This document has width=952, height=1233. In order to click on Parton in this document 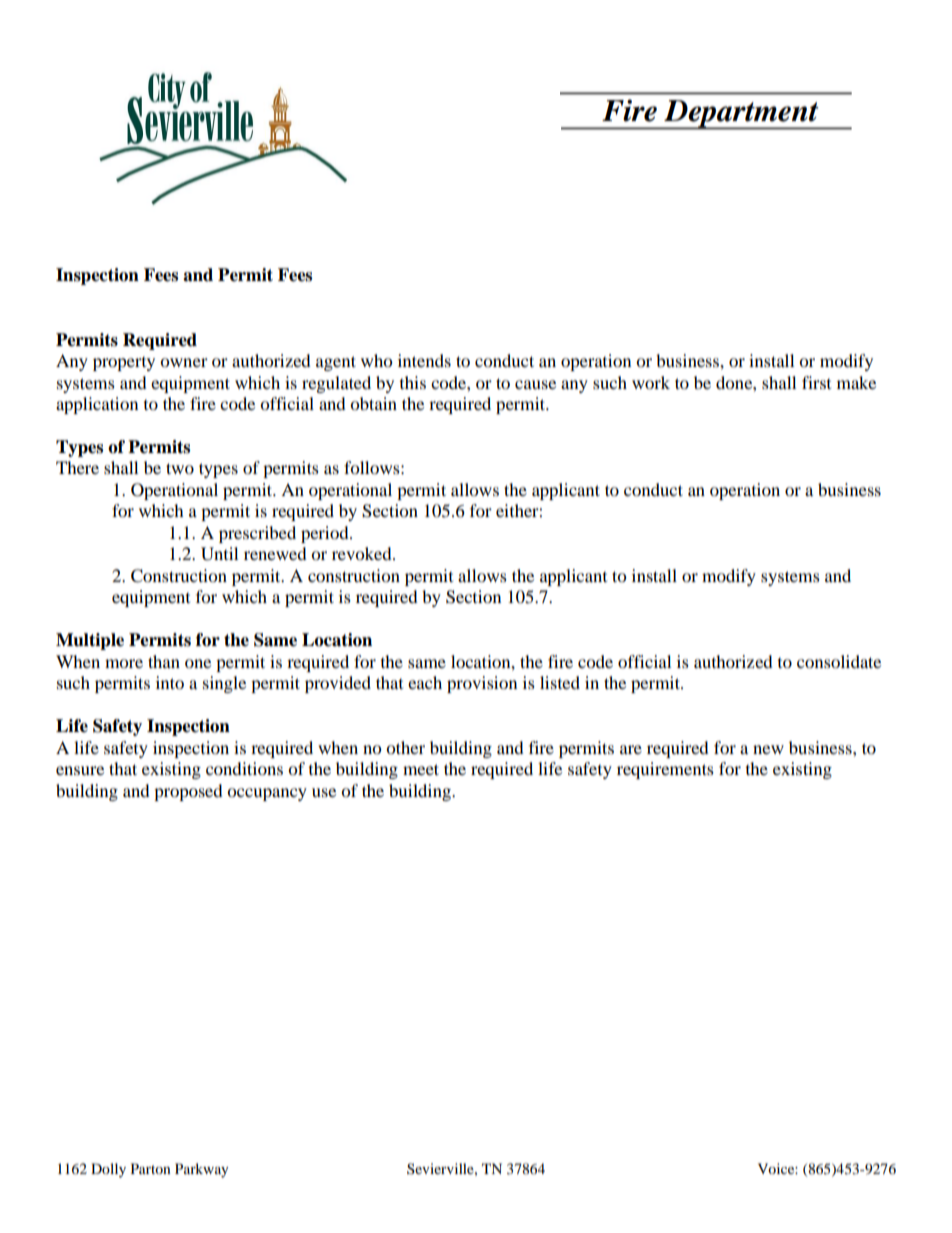, I will do `click(151, 1168)`.
